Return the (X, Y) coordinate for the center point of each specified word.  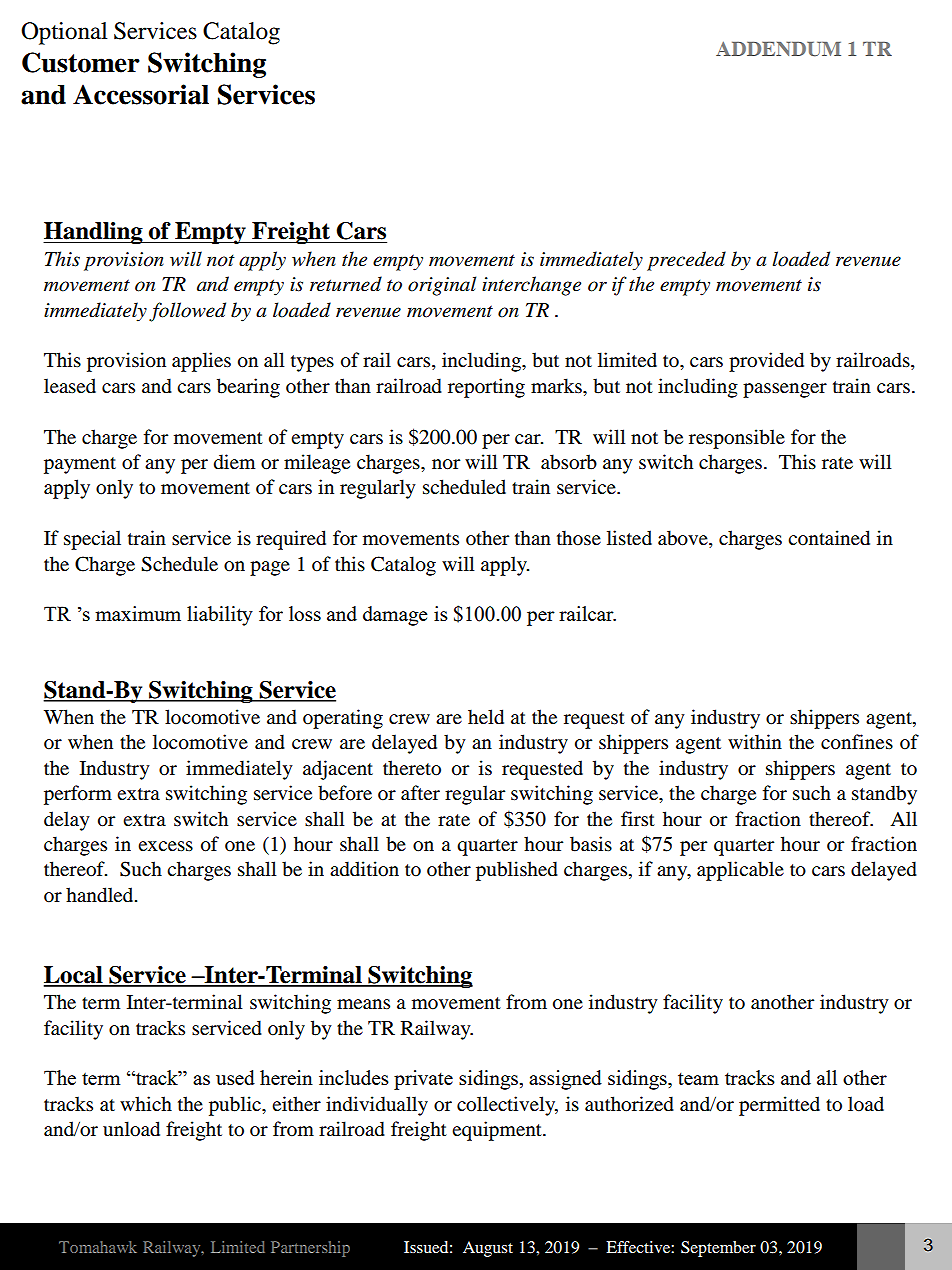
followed (187, 312)
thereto (412, 768)
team (698, 1079)
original (442, 286)
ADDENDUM (778, 49)
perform (78, 795)
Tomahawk (98, 1247)
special (92, 540)
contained (829, 538)
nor (446, 464)
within (755, 741)
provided (766, 362)
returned (346, 284)
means (363, 1004)
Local (74, 976)
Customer (81, 62)
